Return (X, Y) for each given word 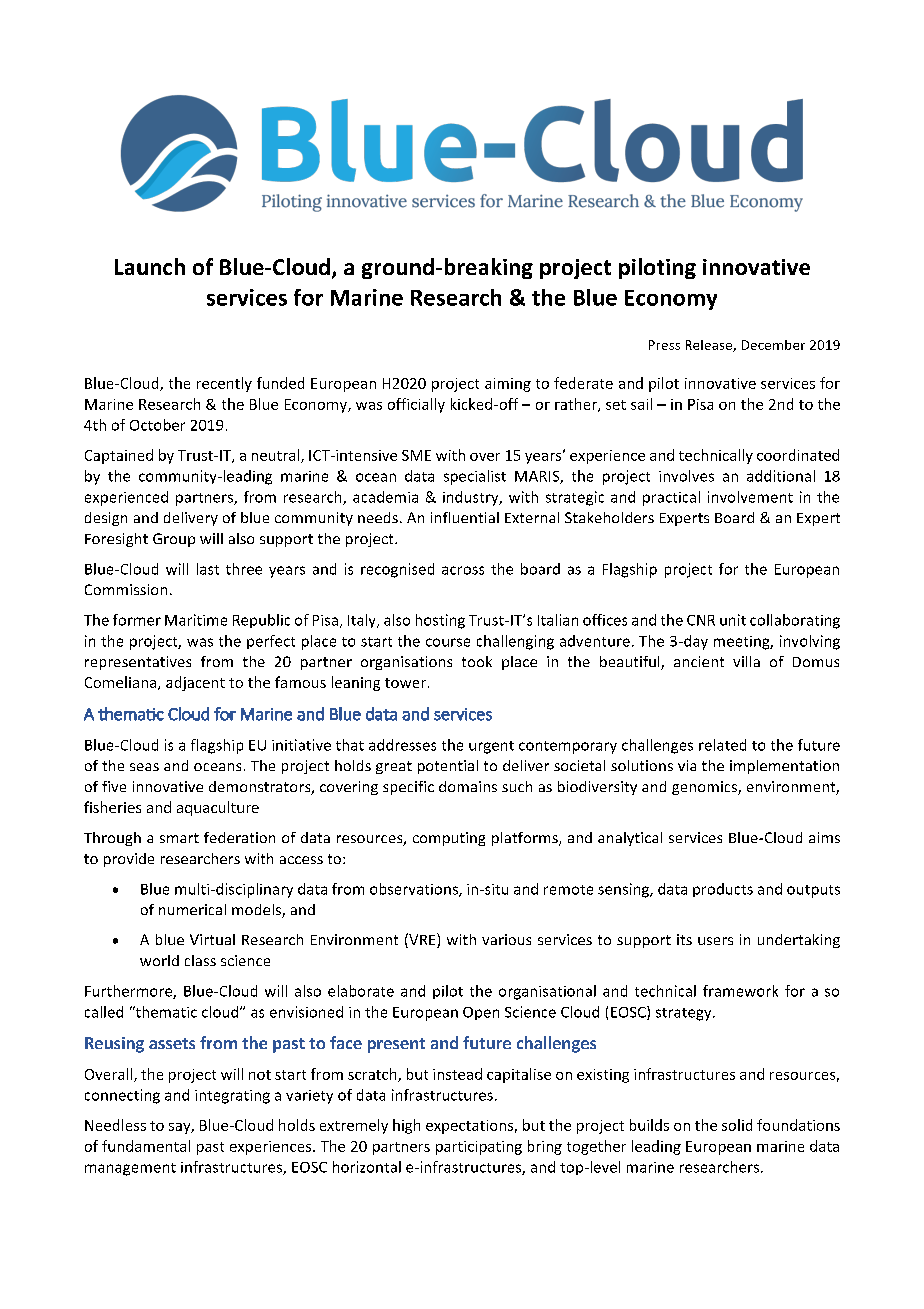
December (773, 345)
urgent (491, 747)
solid (737, 1125)
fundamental (146, 1146)
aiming (508, 385)
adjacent (195, 683)
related (722, 745)
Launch (150, 266)
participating (479, 1148)
